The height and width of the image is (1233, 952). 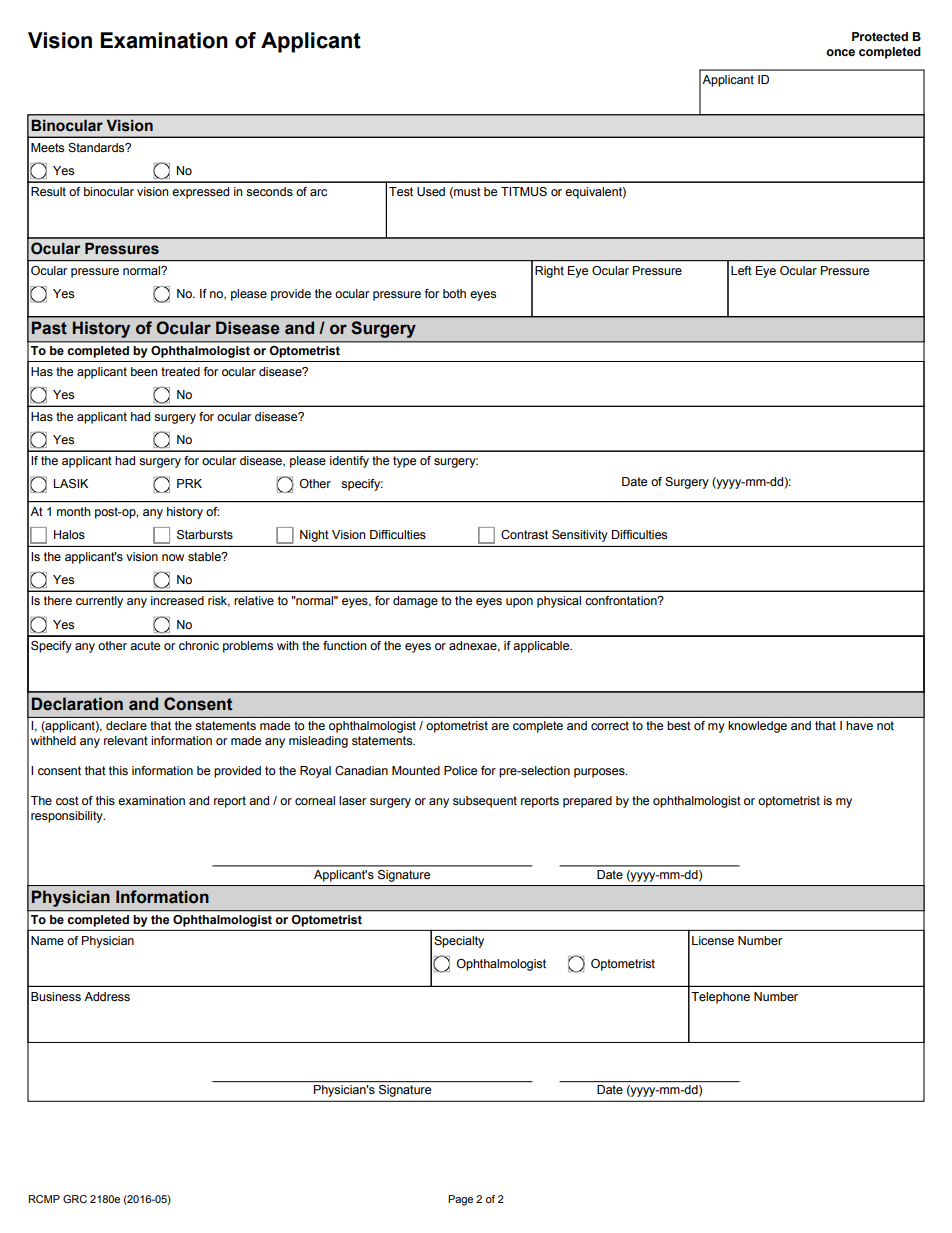 I want to click on damage, so click(x=415, y=602).
